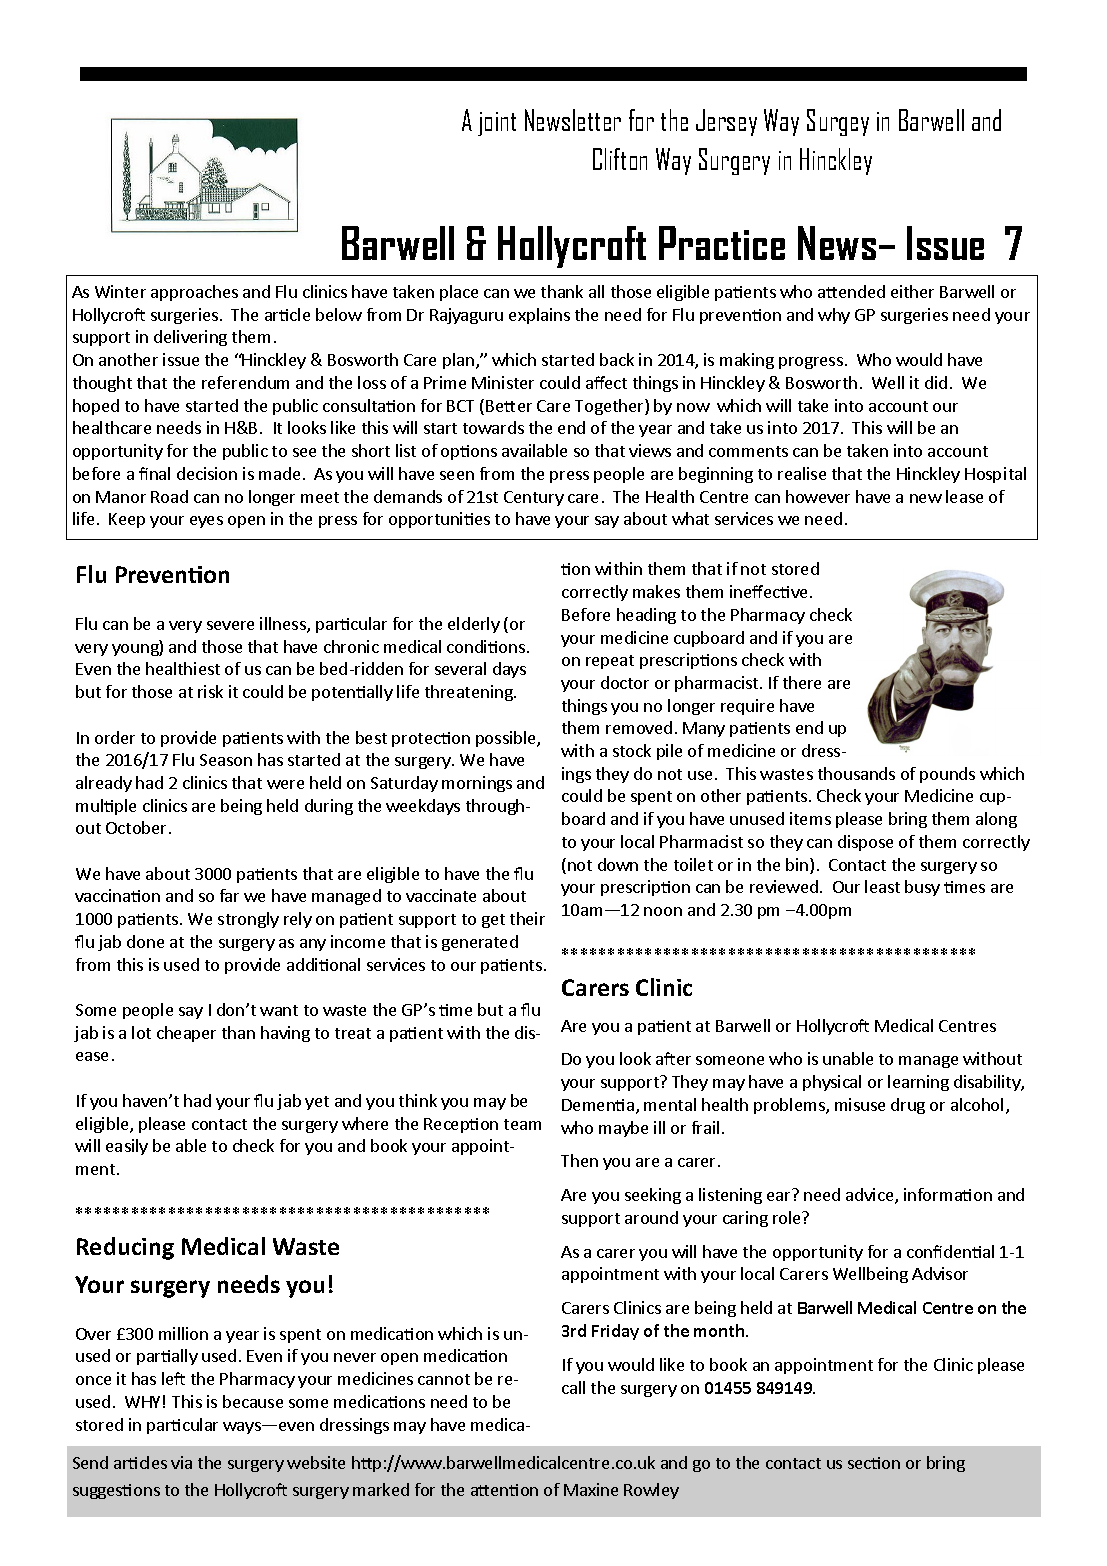  I want to click on month, so click(719, 1330).
